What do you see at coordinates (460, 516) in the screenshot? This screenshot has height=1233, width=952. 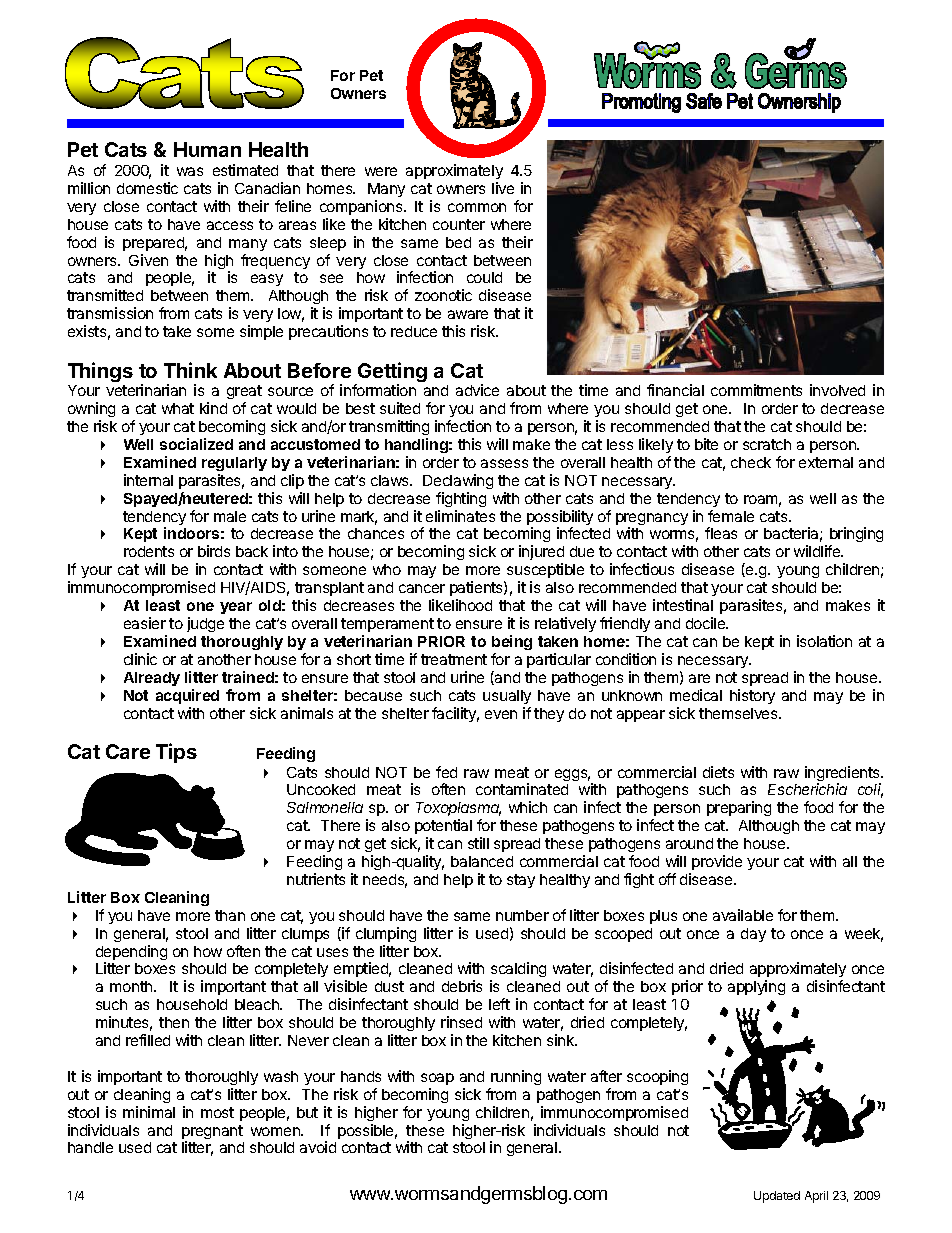 I see `eliminates` at bounding box center [460, 516].
